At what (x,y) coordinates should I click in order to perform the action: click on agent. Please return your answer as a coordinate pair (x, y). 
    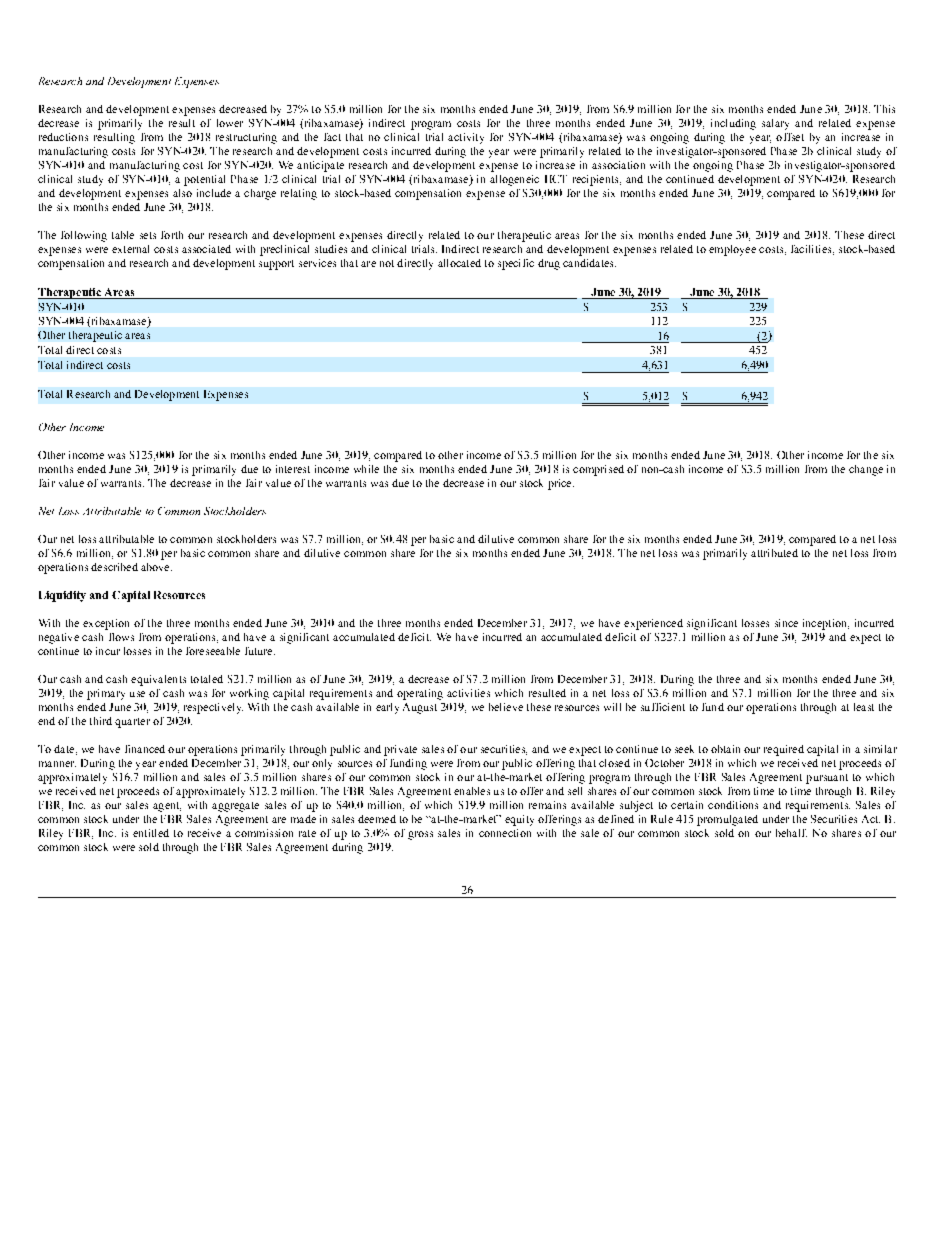
    Looking at the image, I should click on (167, 807).
